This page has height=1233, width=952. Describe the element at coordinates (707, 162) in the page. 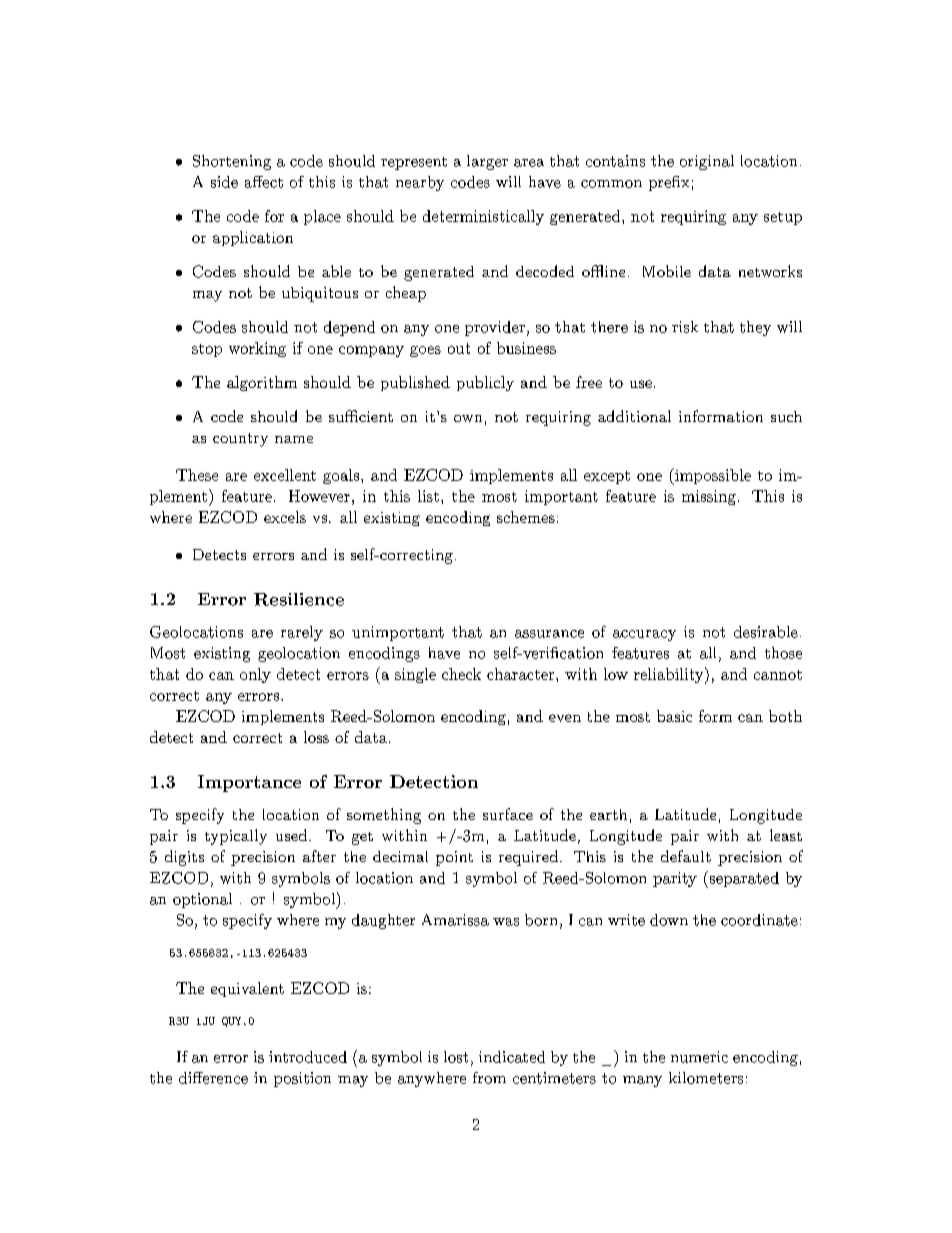

I see `original` at that location.
